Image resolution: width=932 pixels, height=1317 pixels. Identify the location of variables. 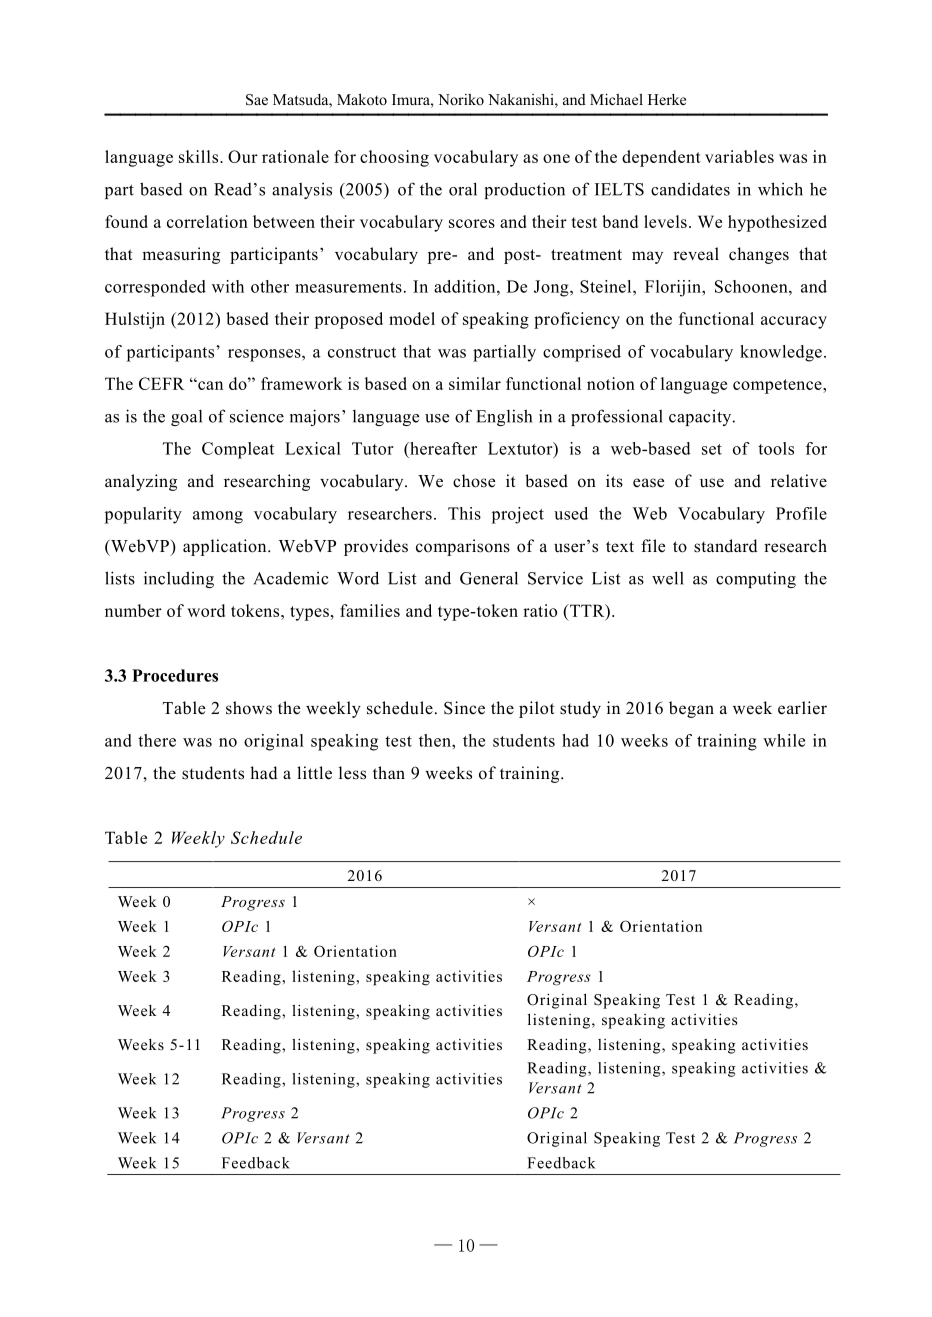
(739, 156).
